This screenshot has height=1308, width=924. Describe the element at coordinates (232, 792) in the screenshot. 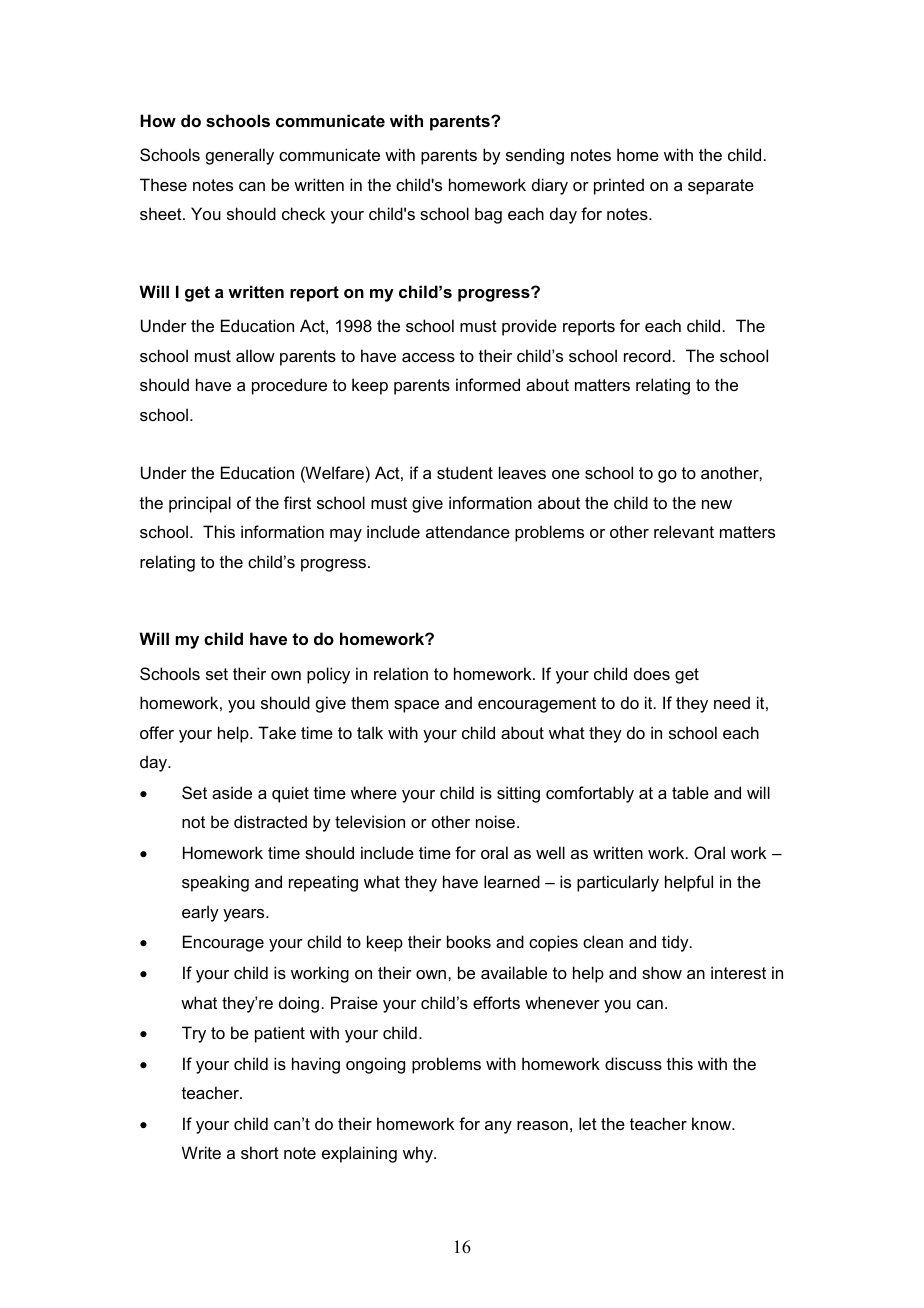

I see `aside` at that location.
